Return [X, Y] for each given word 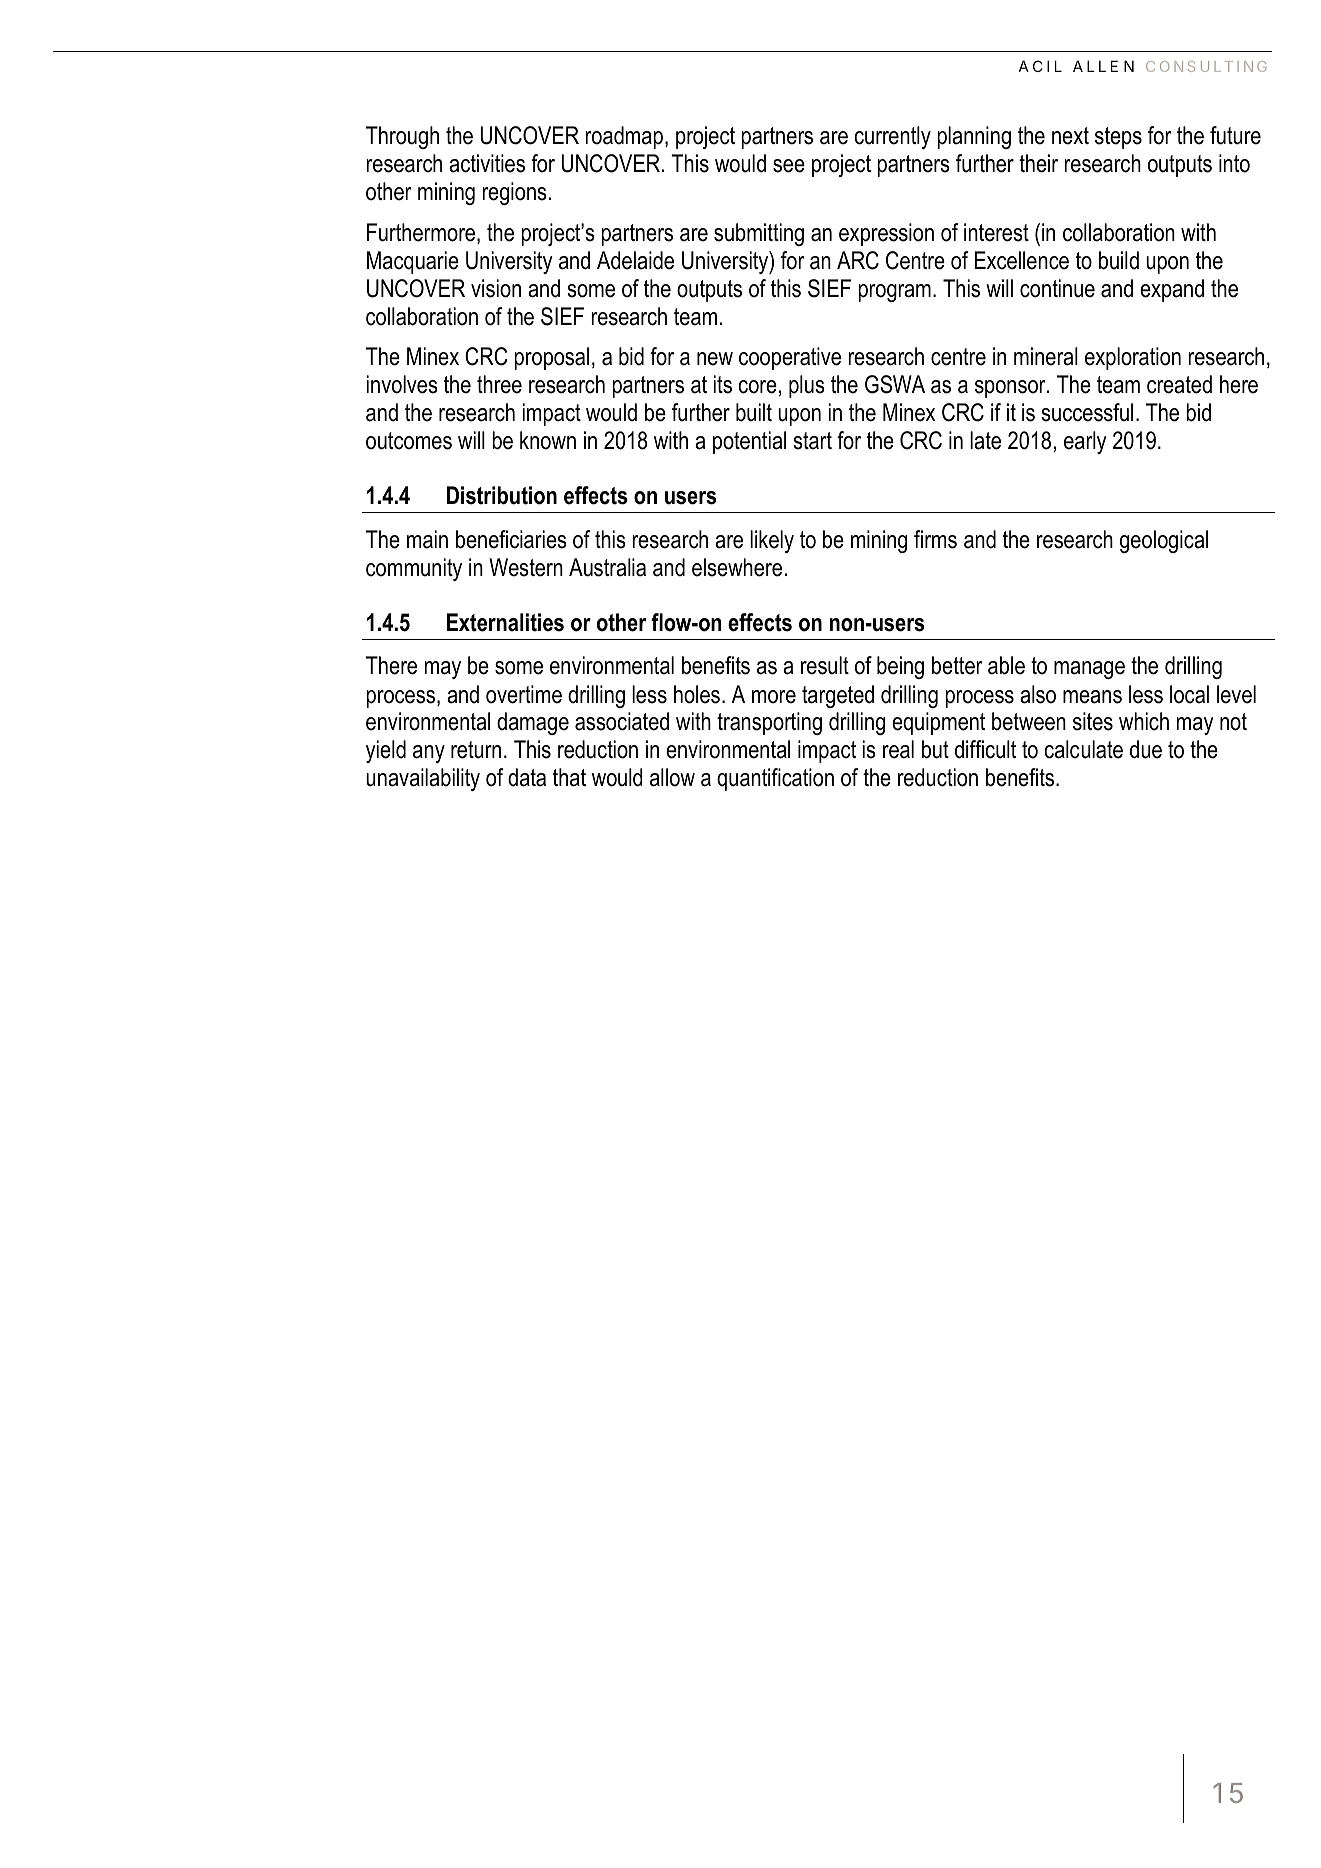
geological [1164, 541]
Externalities [505, 622]
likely [772, 541]
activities [487, 163]
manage [1089, 670]
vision [496, 288]
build [1119, 260]
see [789, 166]
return [476, 750]
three [499, 384]
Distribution [502, 495]
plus [807, 386]
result [825, 665]
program [894, 293]
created [1179, 384]
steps [1118, 138]
